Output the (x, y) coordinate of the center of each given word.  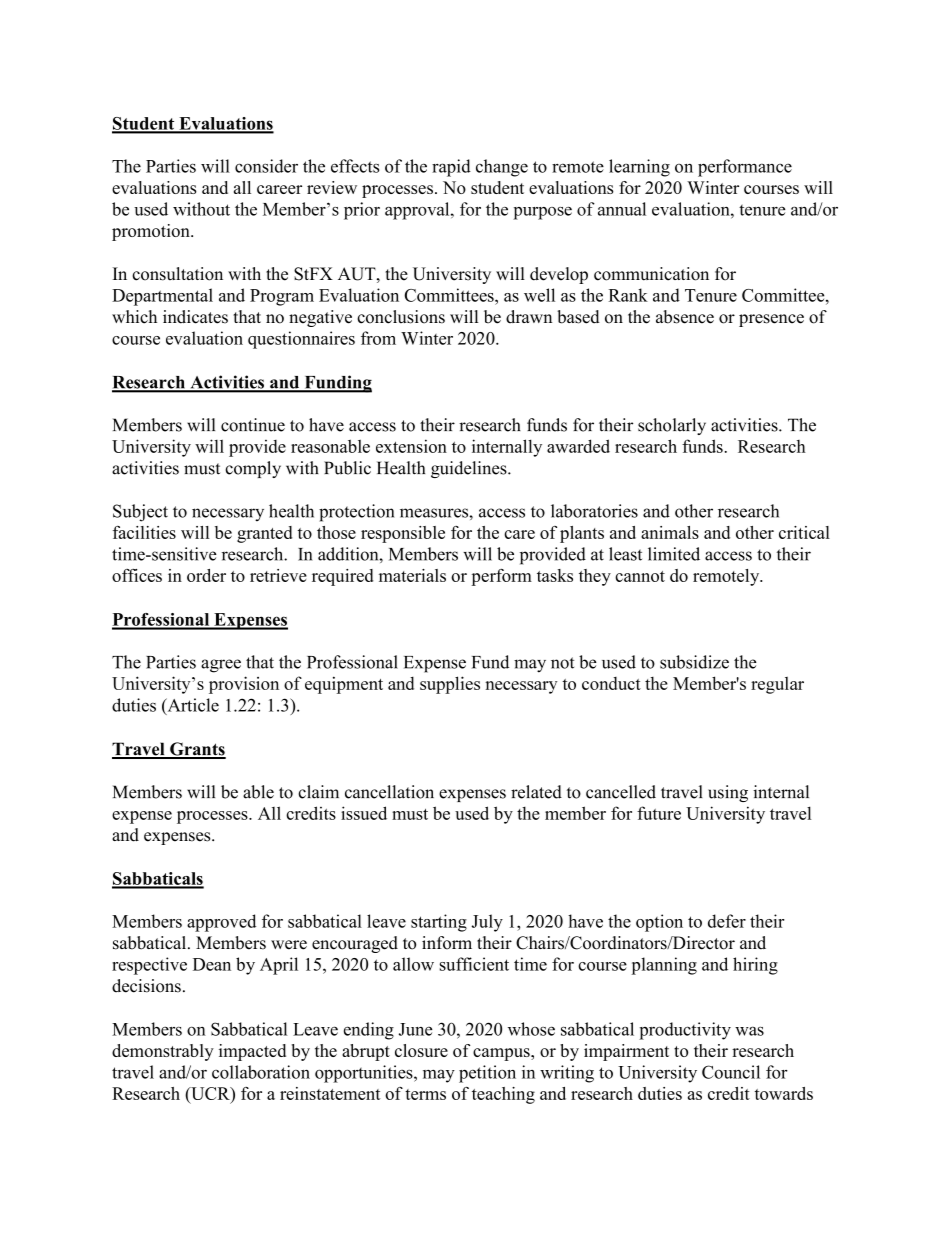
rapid (451, 168)
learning (639, 168)
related (536, 792)
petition (487, 1074)
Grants (197, 750)
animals (670, 532)
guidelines (470, 469)
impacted (252, 1052)
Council (731, 1072)
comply (253, 469)
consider (266, 166)
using (728, 793)
